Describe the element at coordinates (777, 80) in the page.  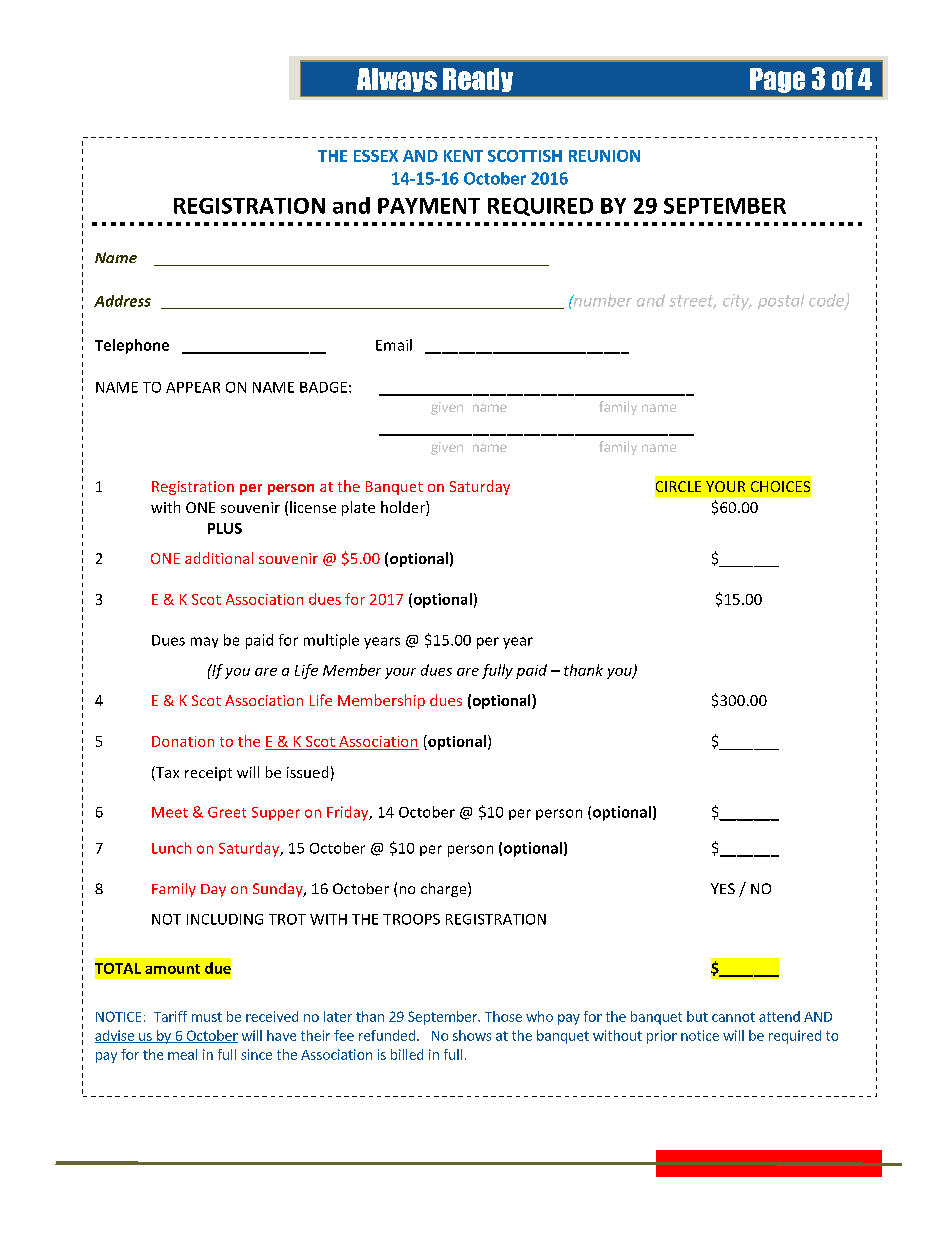
I see `Page` at that location.
